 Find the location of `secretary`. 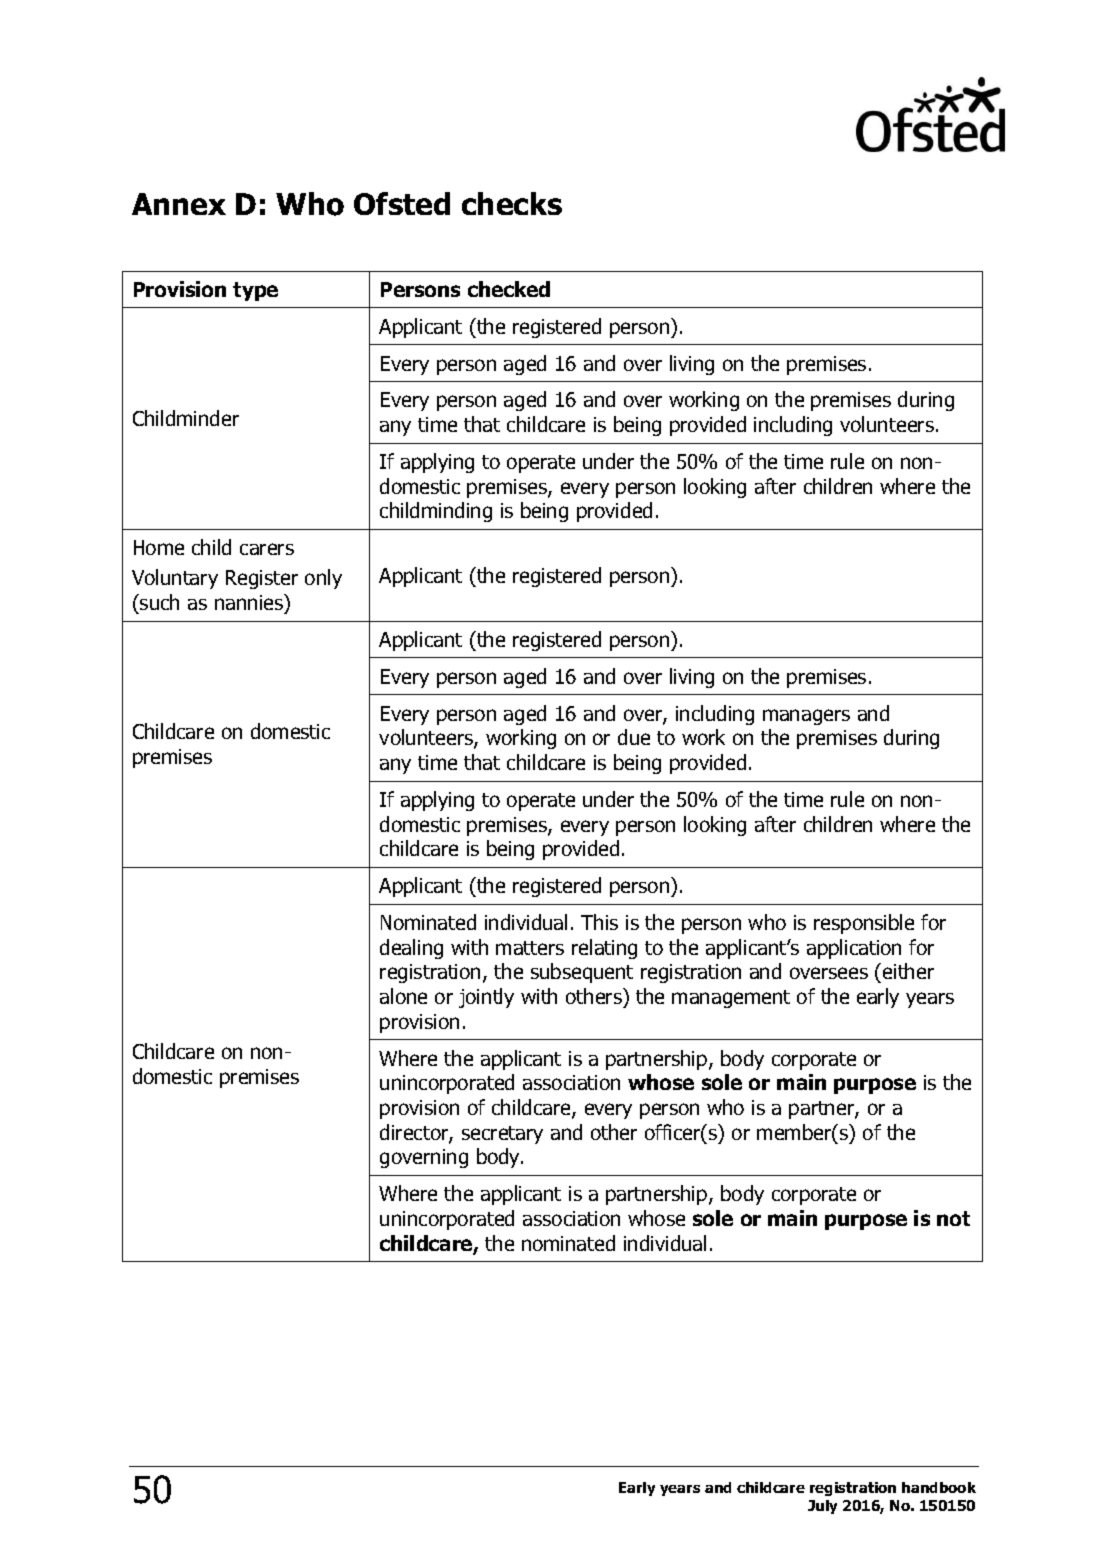

secretary is located at coordinates (502, 1135).
